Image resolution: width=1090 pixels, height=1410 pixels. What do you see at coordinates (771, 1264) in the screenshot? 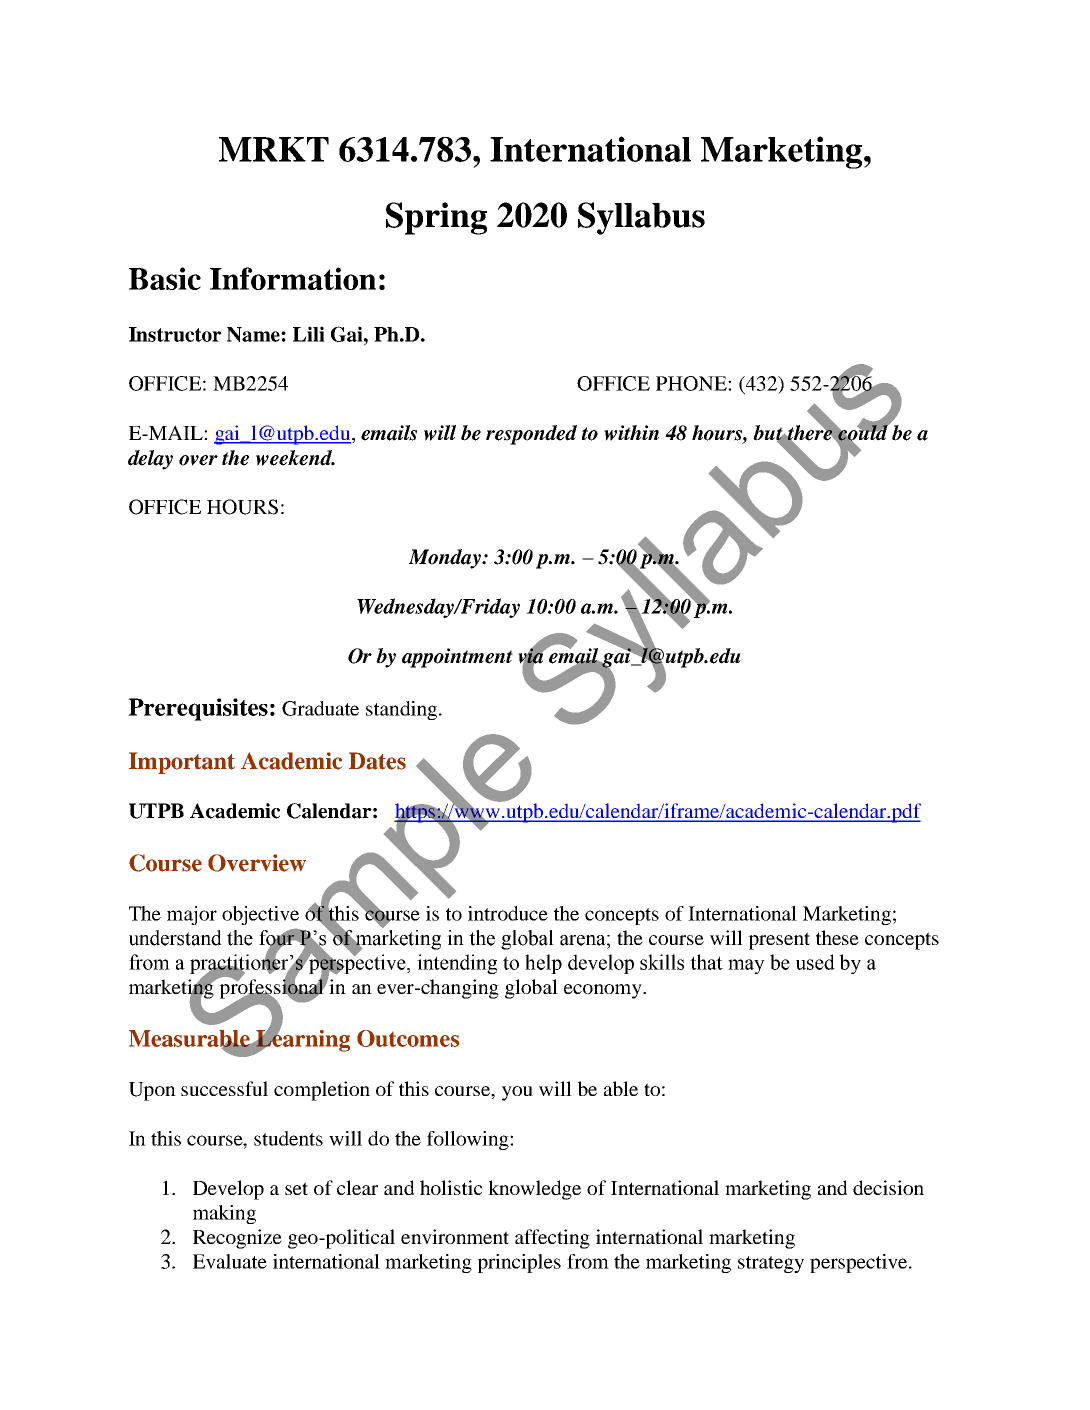
I see `strategy` at bounding box center [771, 1264].
